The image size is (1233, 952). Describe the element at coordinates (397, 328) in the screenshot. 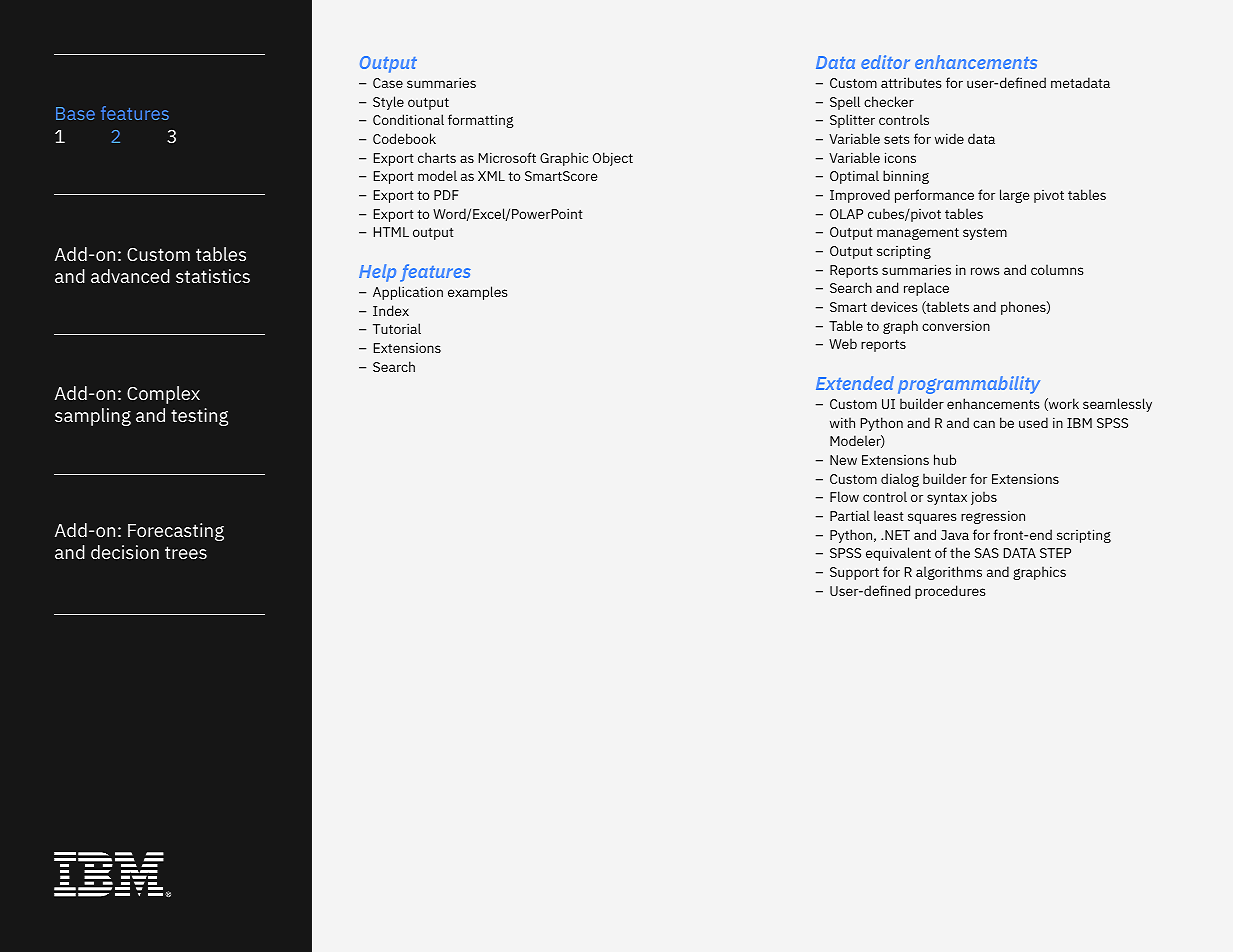

I see `Tutorial` at that location.
